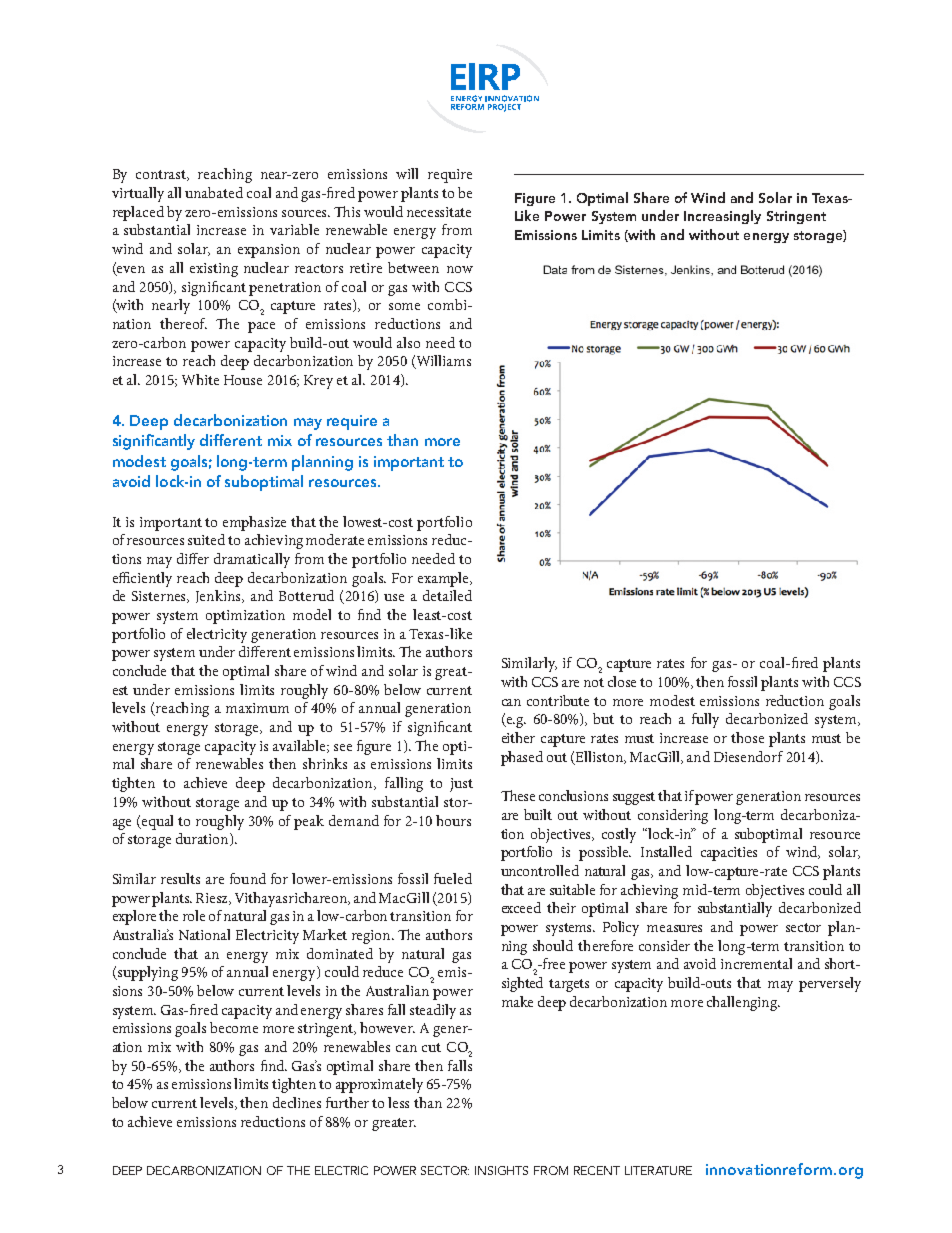 The image size is (952, 1233). What do you see at coordinates (439, 212) in the screenshot?
I see `necessitate` at bounding box center [439, 212].
